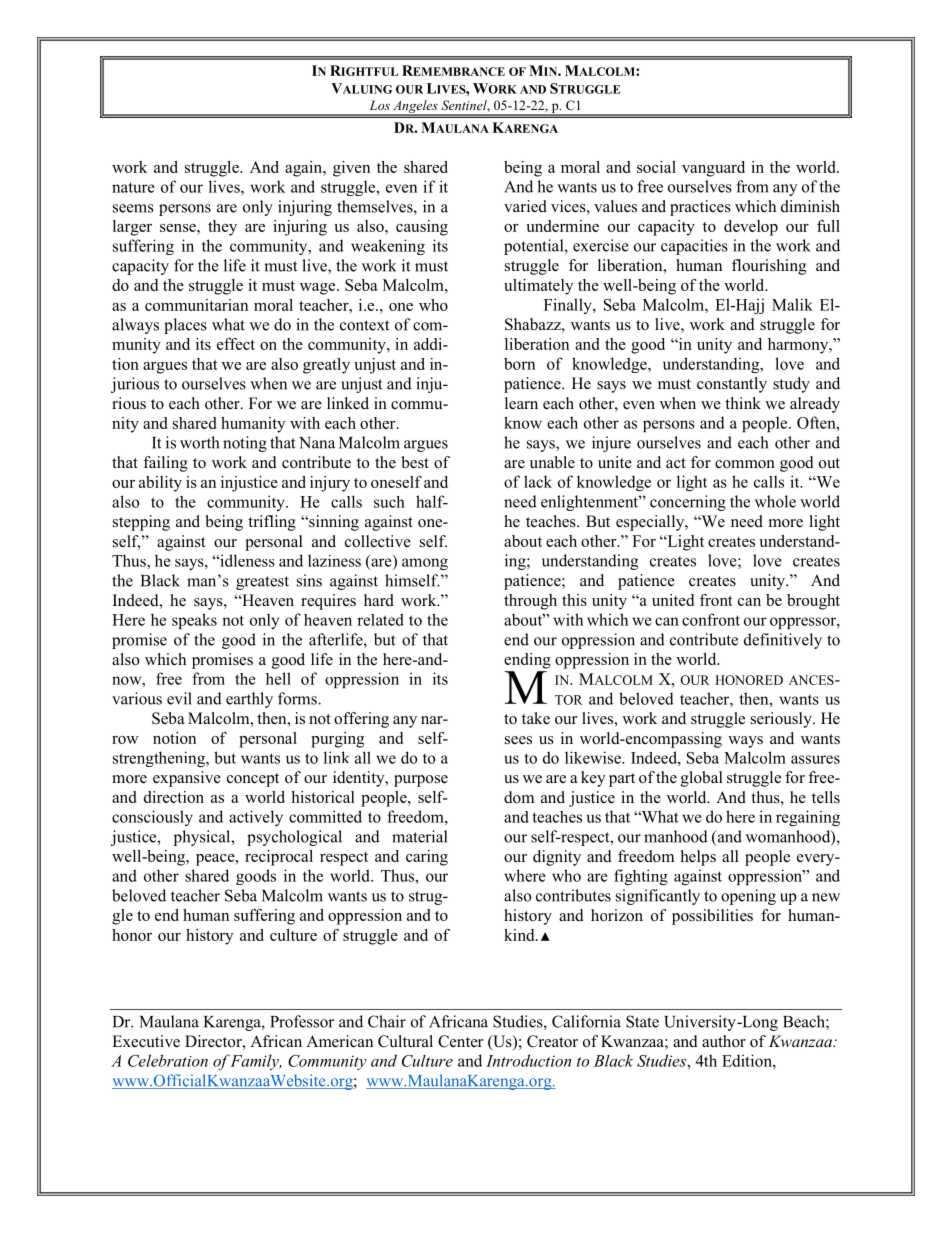 The width and height of the screenshot is (952, 1233). I want to click on worth, so click(199, 442).
